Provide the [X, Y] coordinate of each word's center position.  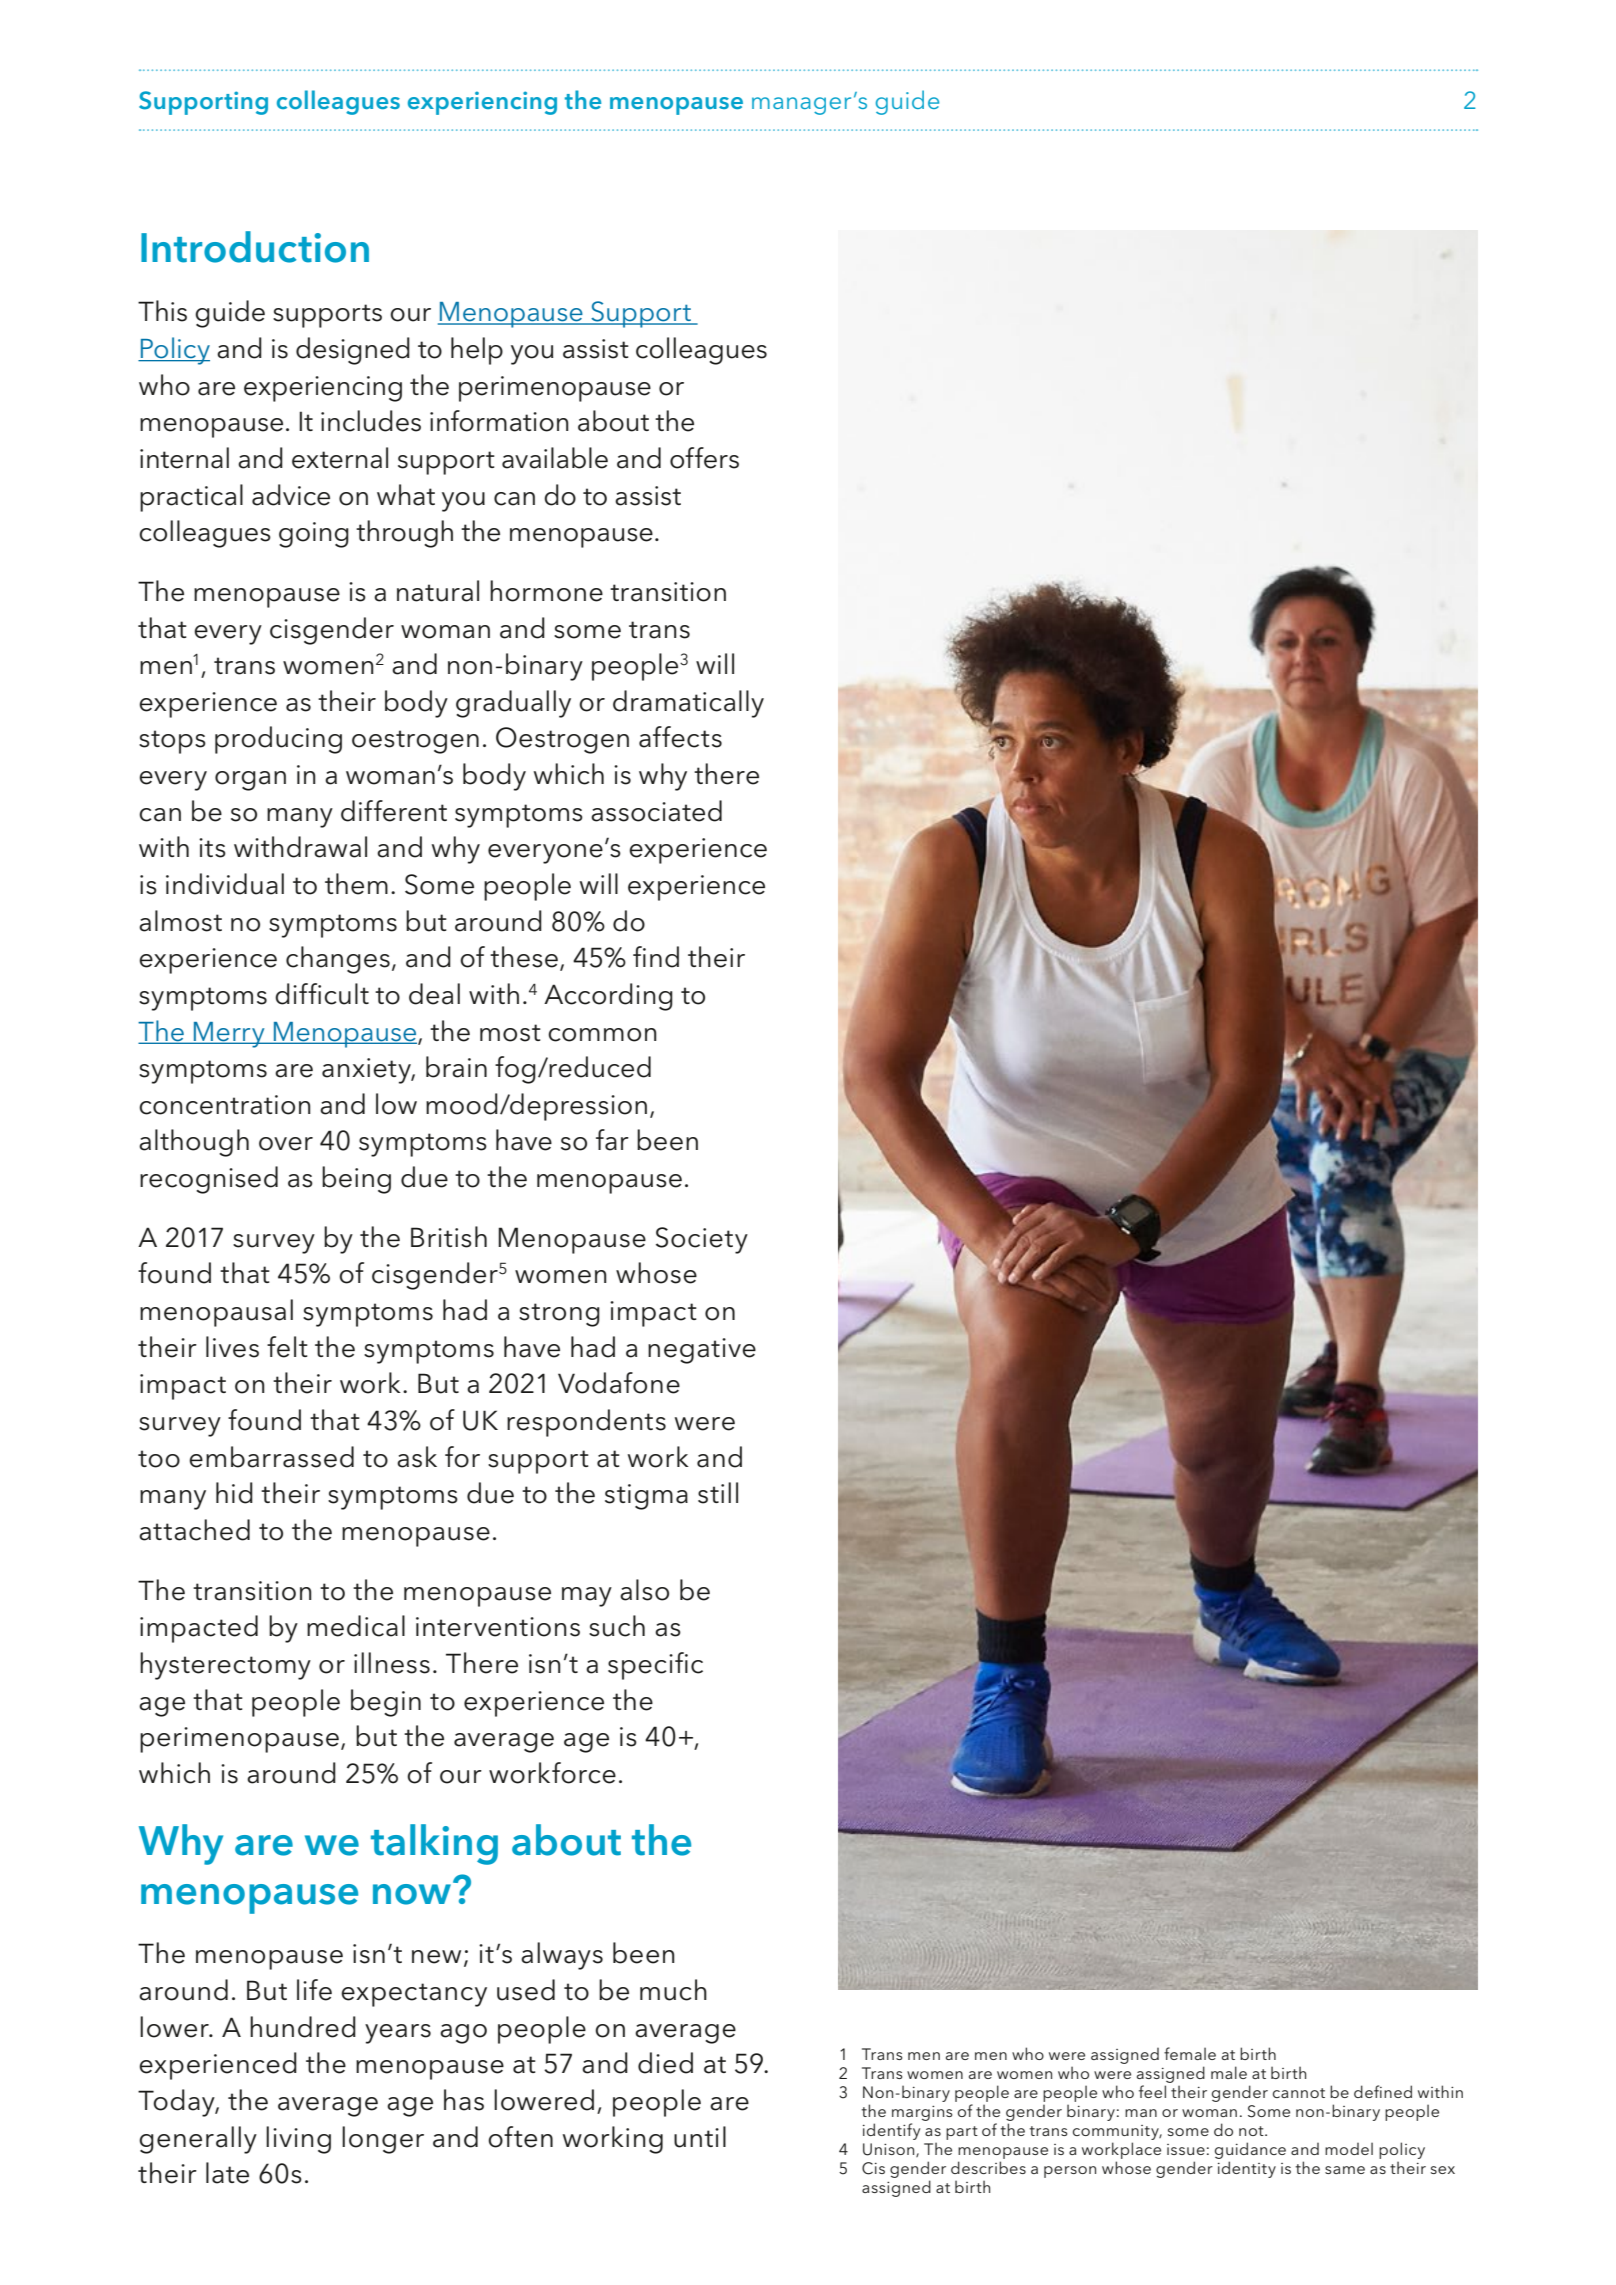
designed [353, 351]
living [298, 2140]
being [356, 1180]
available [555, 458]
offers [704, 458]
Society [702, 1240]
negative [702, 1351]
